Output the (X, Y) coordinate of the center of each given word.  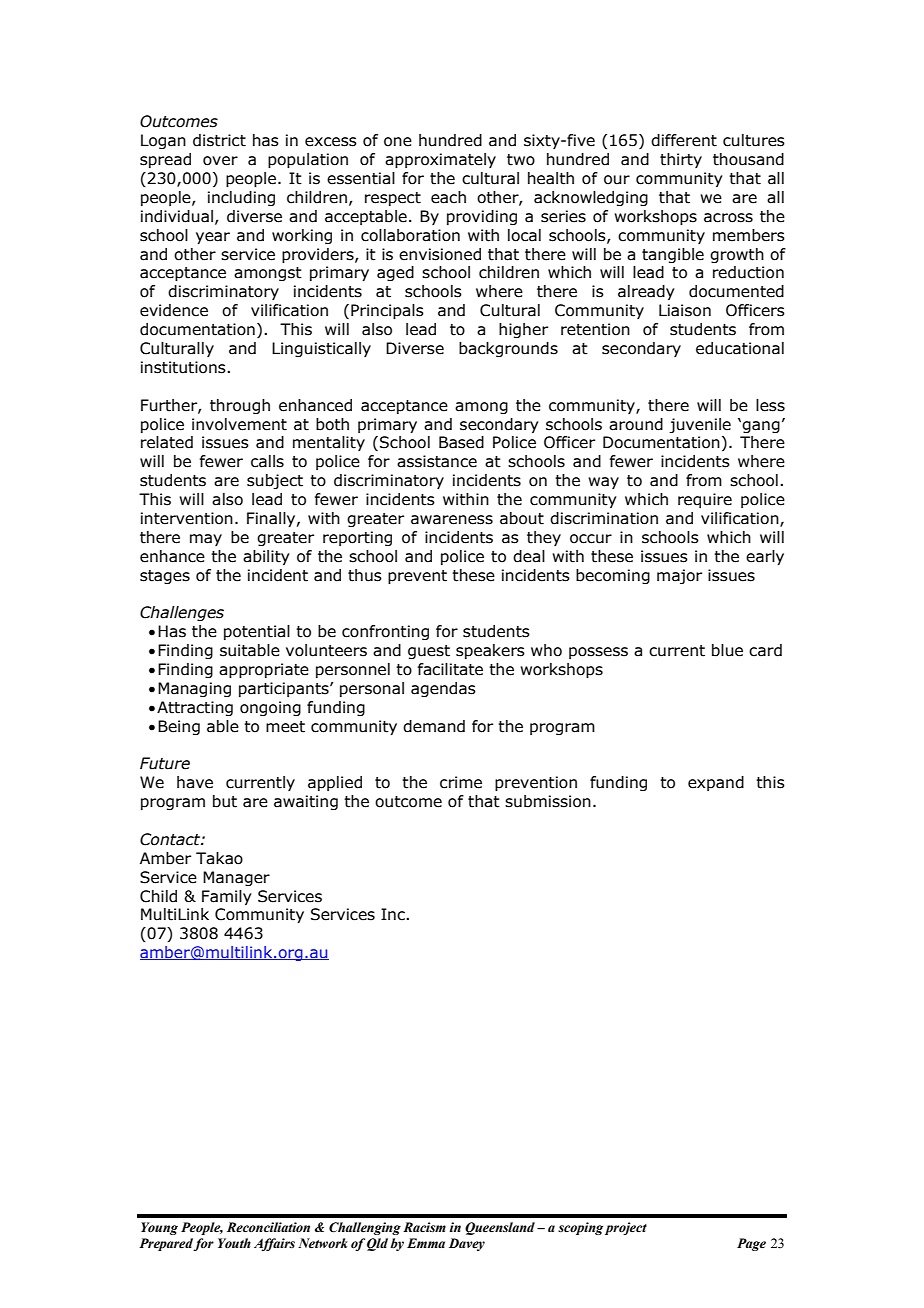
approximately (440, 160)
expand (716, 783)
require (705, 500)
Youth (234, 1243)
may (206, 540)
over (220, 161)
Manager (236, 878)
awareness (452, 520)
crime (461, 782)
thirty (681, 160)
